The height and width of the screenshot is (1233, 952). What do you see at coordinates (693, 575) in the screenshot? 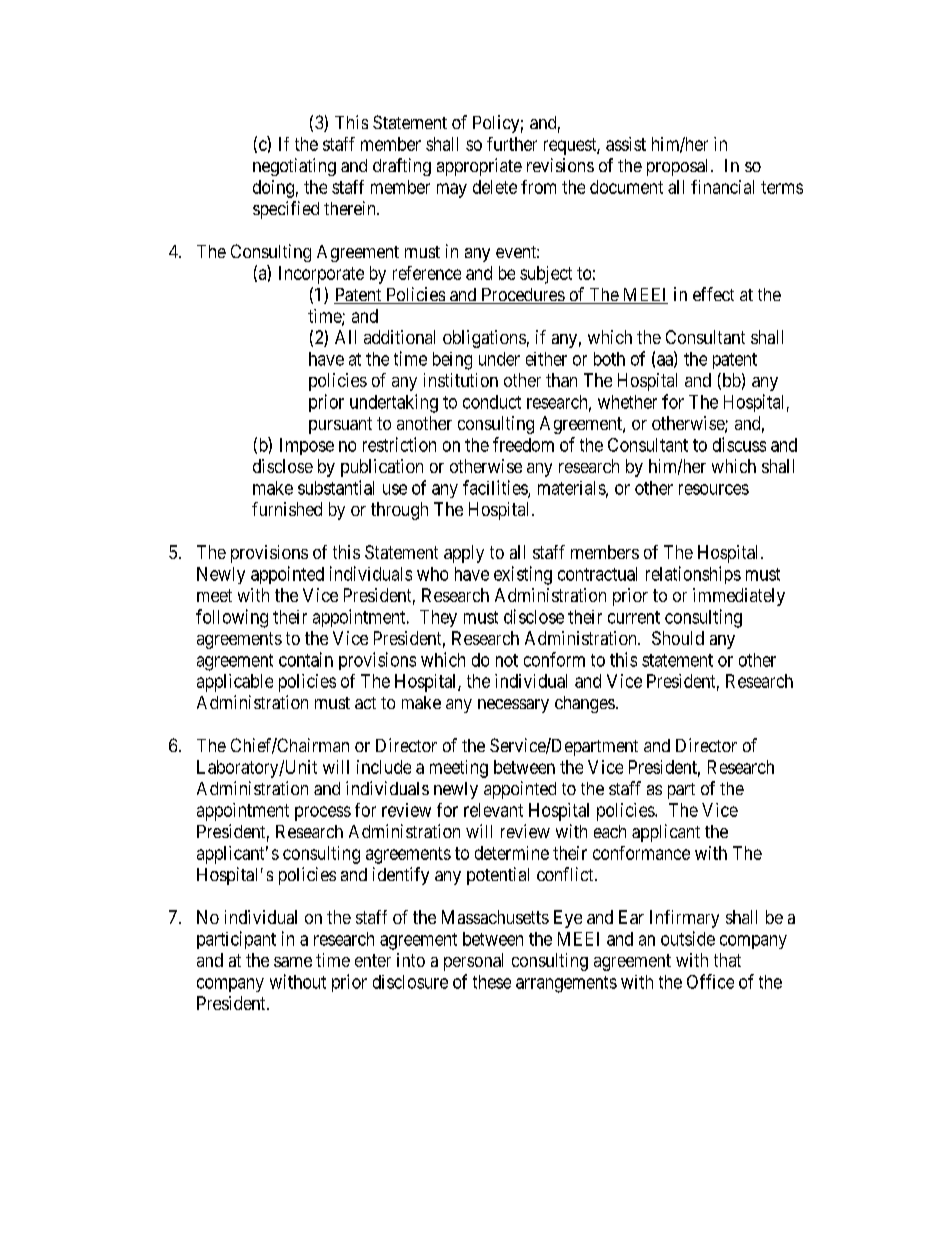
I see `relationships` at bounding box center [693, 575].
